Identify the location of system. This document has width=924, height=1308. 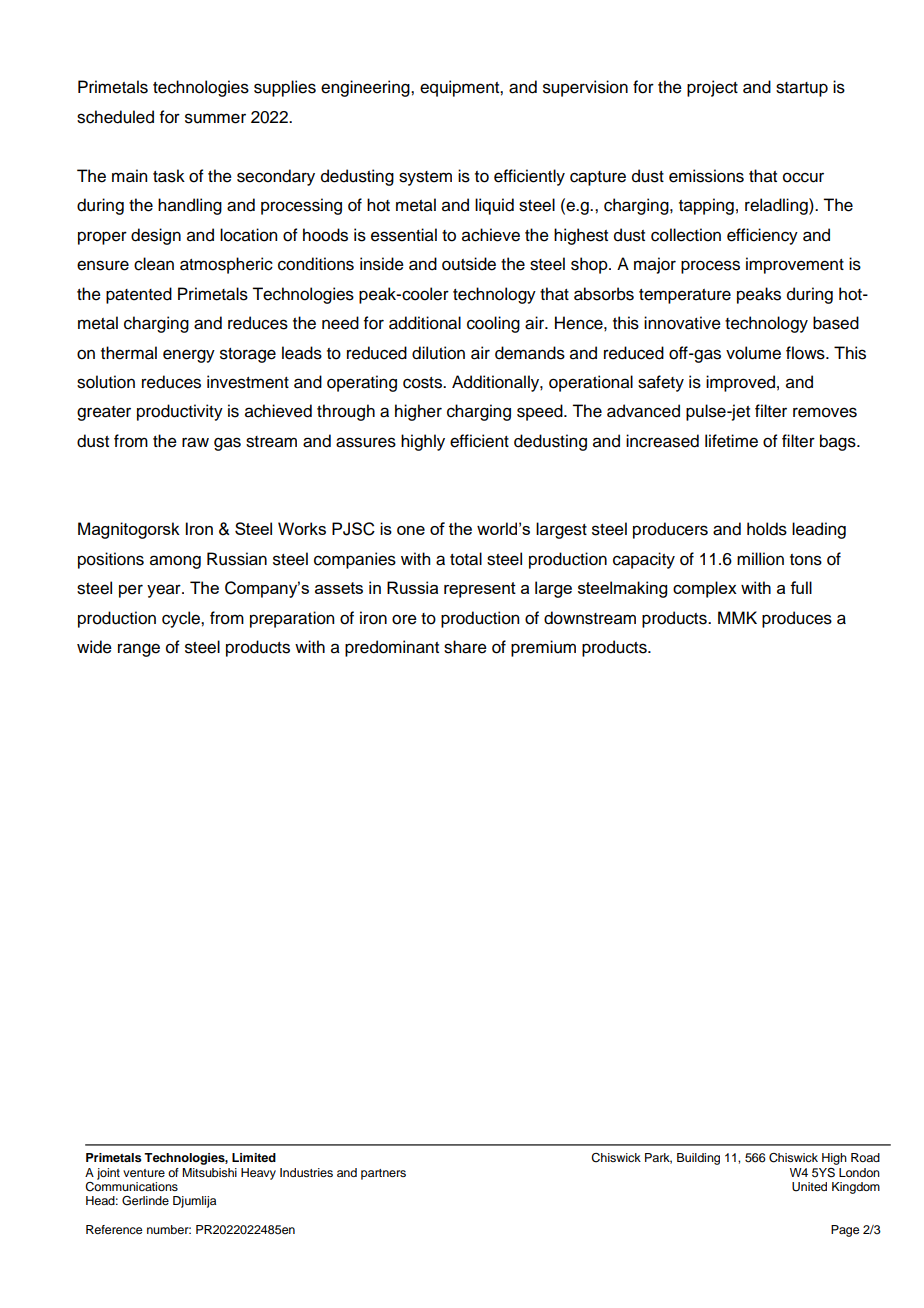
(425, 178).
